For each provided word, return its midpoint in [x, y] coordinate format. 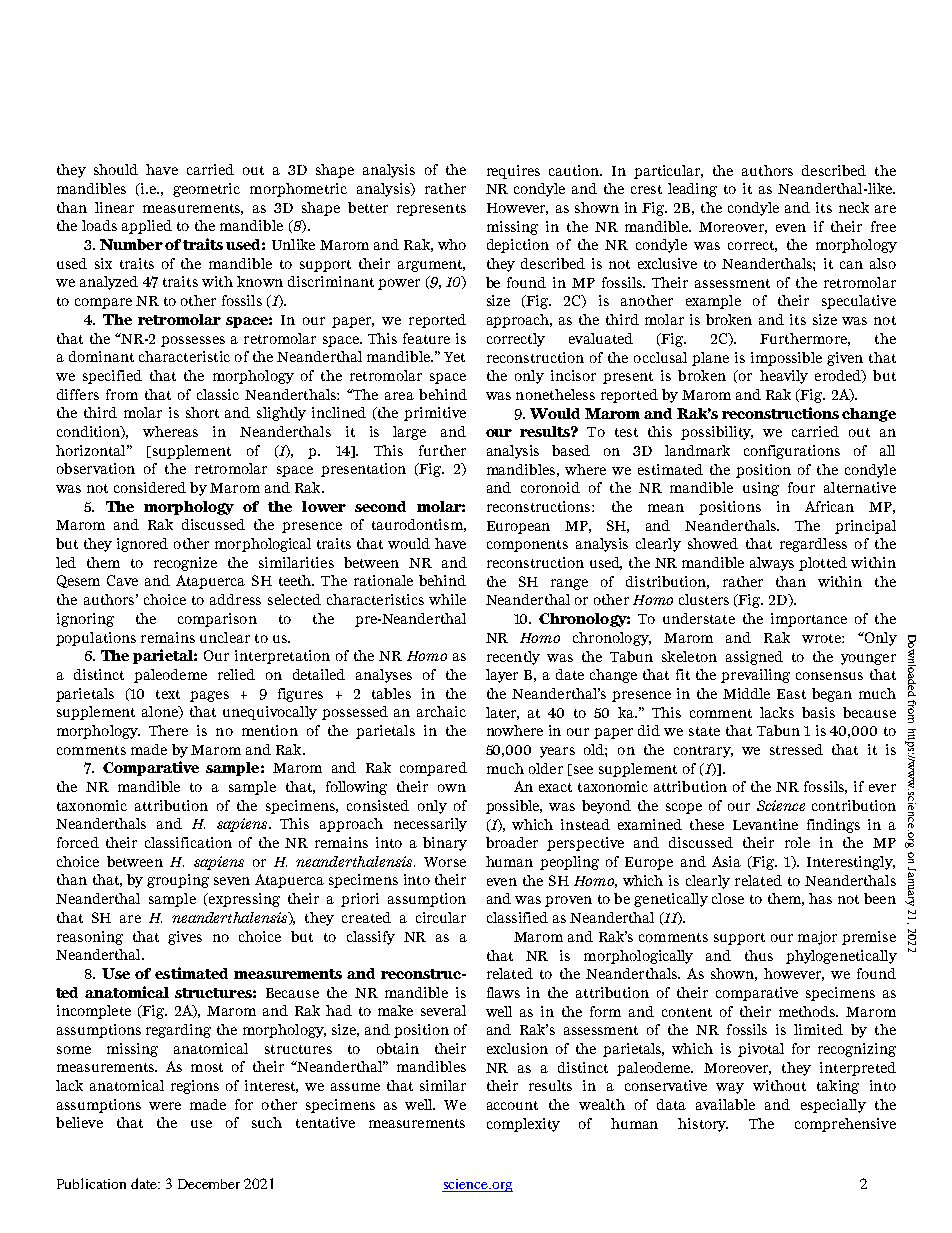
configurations [792, 452]
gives [185, 938]
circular [441, 917]
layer [502, 676]
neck [854, 207]
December [209, 1184]
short [202, 412]
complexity [523, 1125]
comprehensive [845, 1125]
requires [513, 172]
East [791, 694]
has [820, 898]
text [168, 694]
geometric [206, 190]
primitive [435, 414]
